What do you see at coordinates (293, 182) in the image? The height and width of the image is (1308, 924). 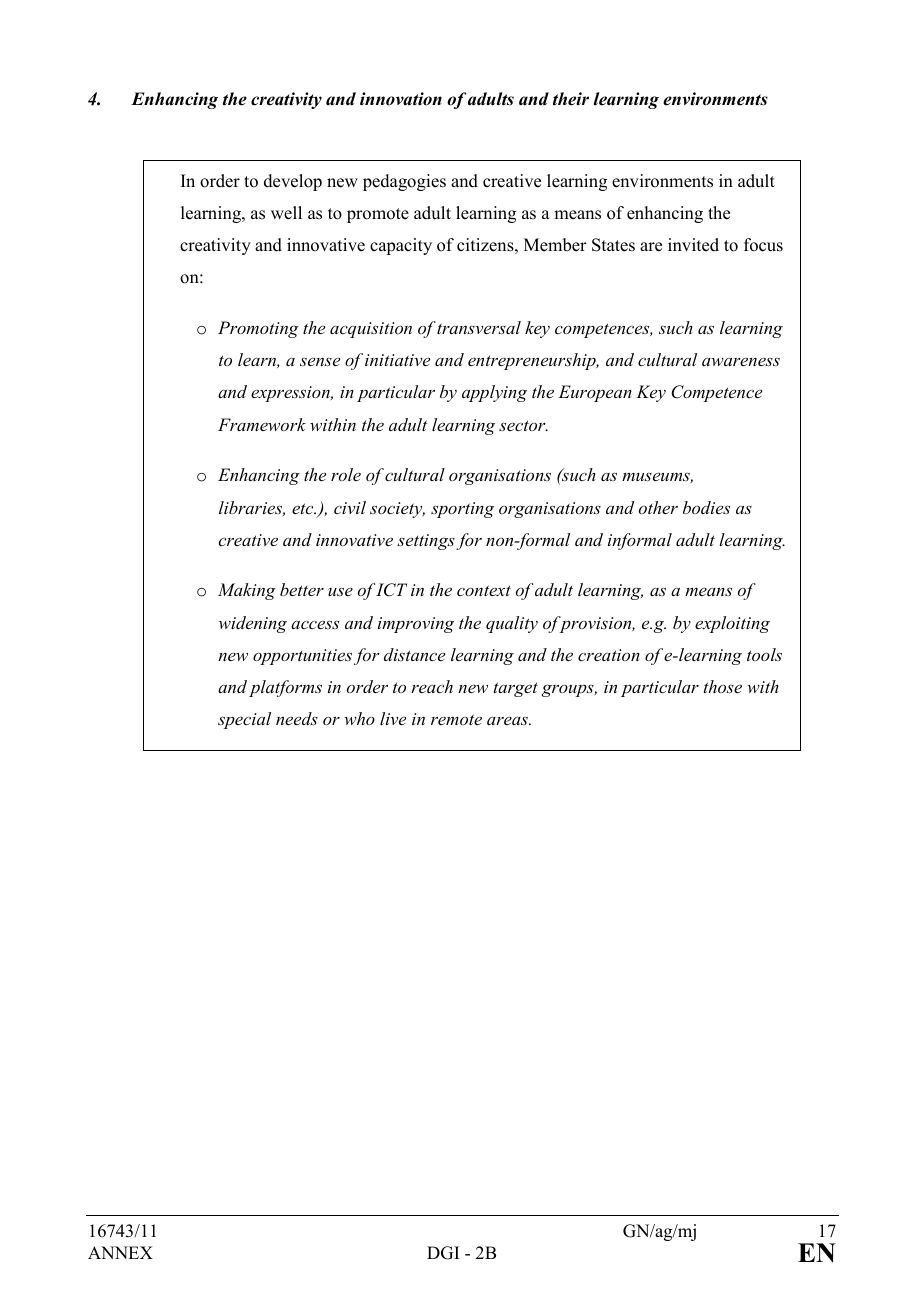 I see `develop` at bounding box center [293, 182].
